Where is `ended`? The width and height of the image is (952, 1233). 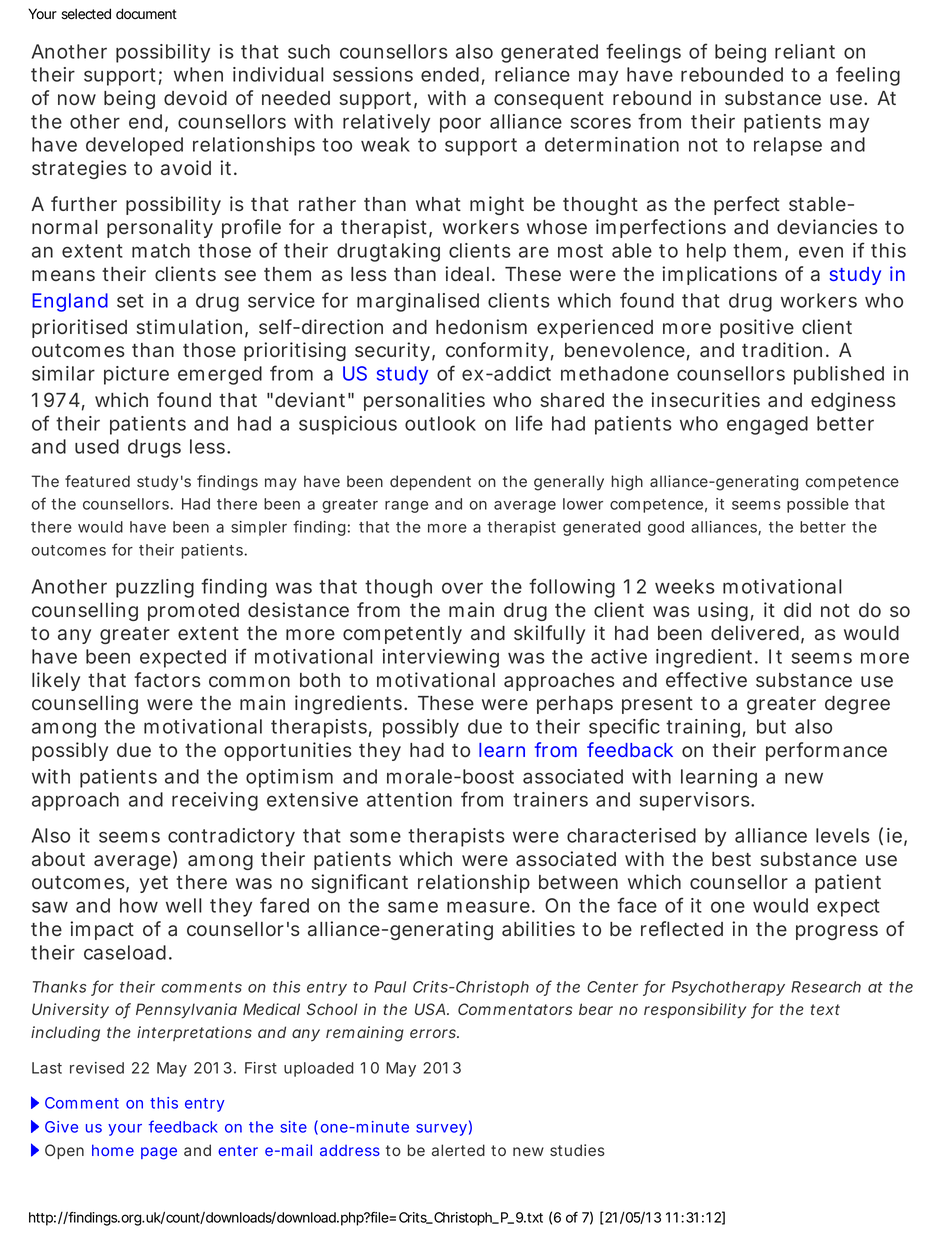 ended is located at coordinates (450, 74).
